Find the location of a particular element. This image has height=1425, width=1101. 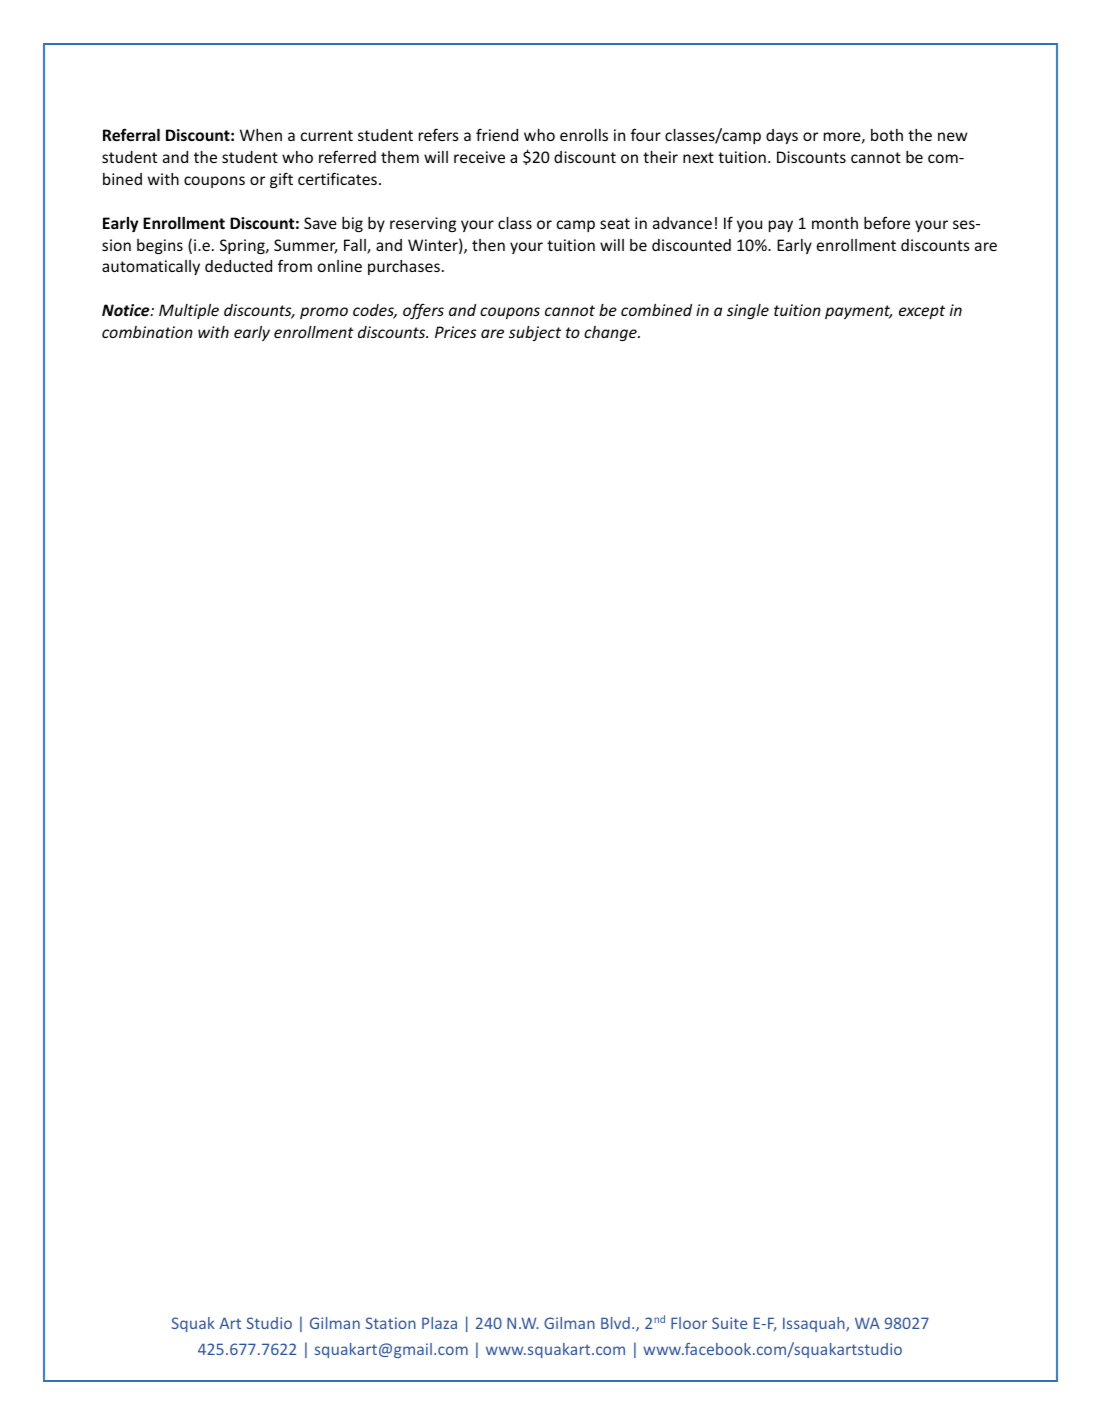

Suite is located at coordinates (729, 1323).
